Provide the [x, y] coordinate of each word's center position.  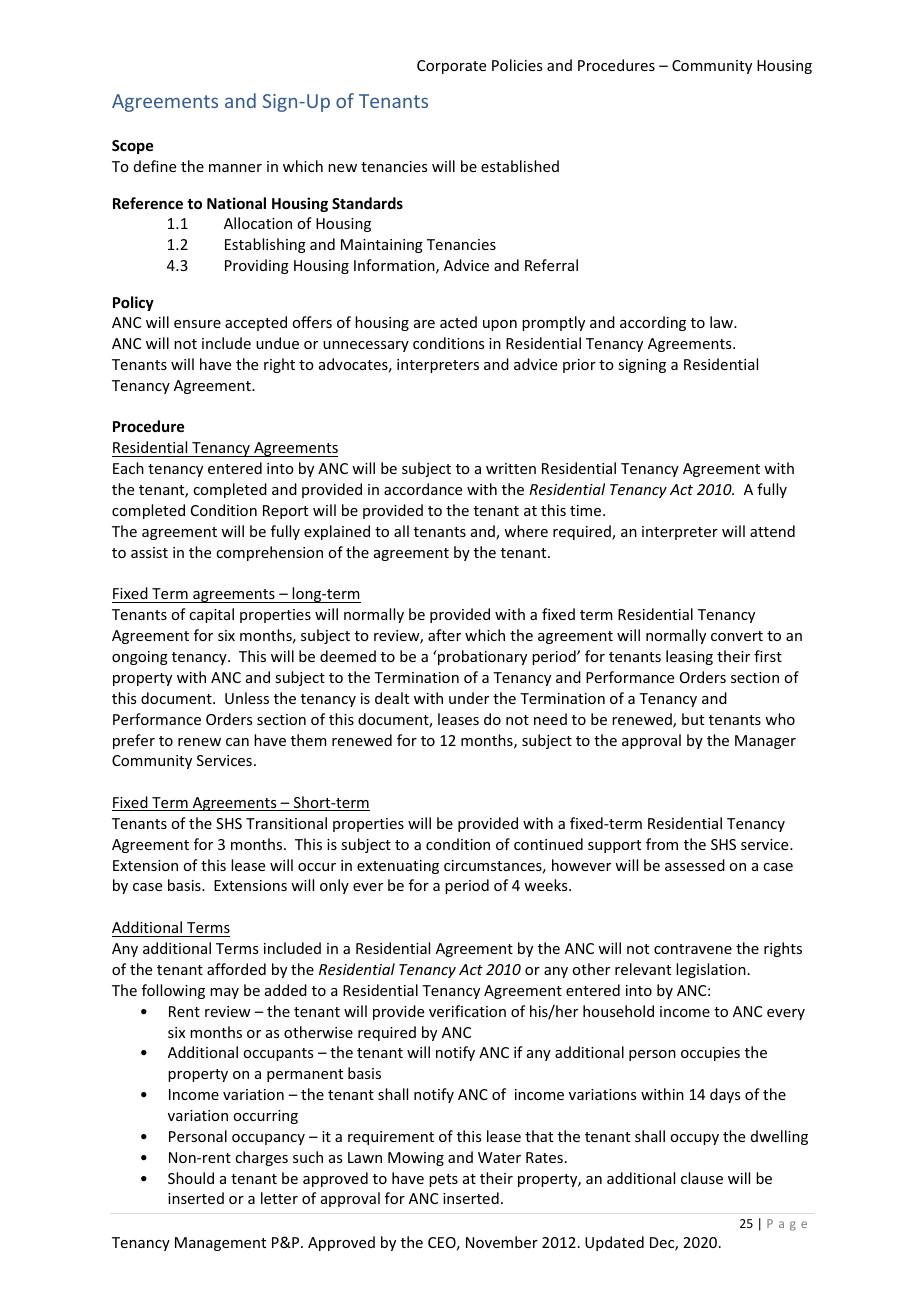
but [693, 719]
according [653, 323]
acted [458, 322]
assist [149, 552]
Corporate [451, 67]
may [224, 993]
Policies [517, 65]
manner [235, 168]
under [469, 698]
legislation [711, 970]
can [237, 742]
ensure [197, 324]
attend [772, 531]
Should [191, 1178]
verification [467, 1011]
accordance [423, 489]
